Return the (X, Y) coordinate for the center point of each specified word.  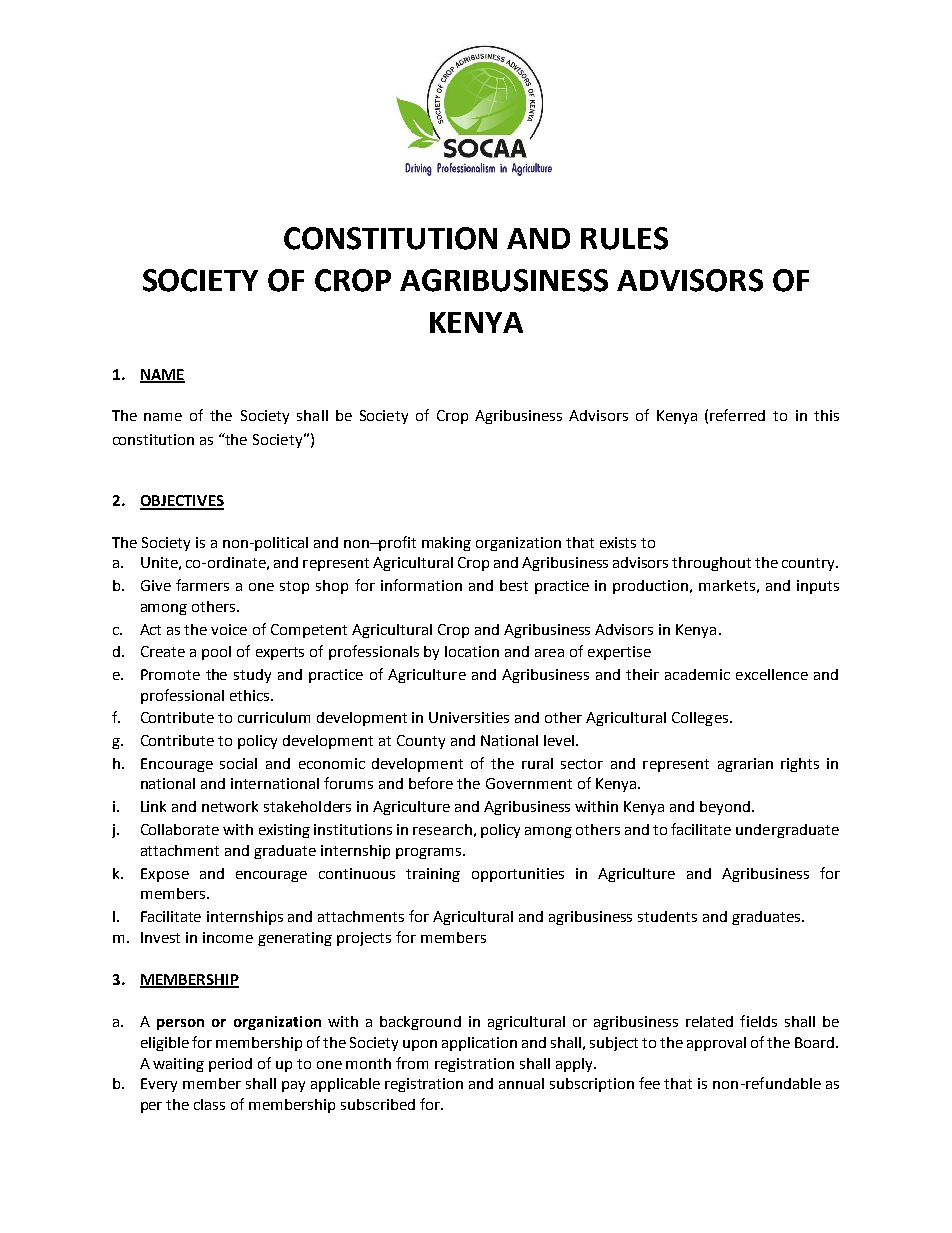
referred (737, 415)
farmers (202, 585)
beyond (726, 808)
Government (529, 783)
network (230, 806)
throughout (711, 564)
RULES (624, 238)
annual (521, 1083)
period (230, 1065)
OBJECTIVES (182, 502)
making (446, 544)
